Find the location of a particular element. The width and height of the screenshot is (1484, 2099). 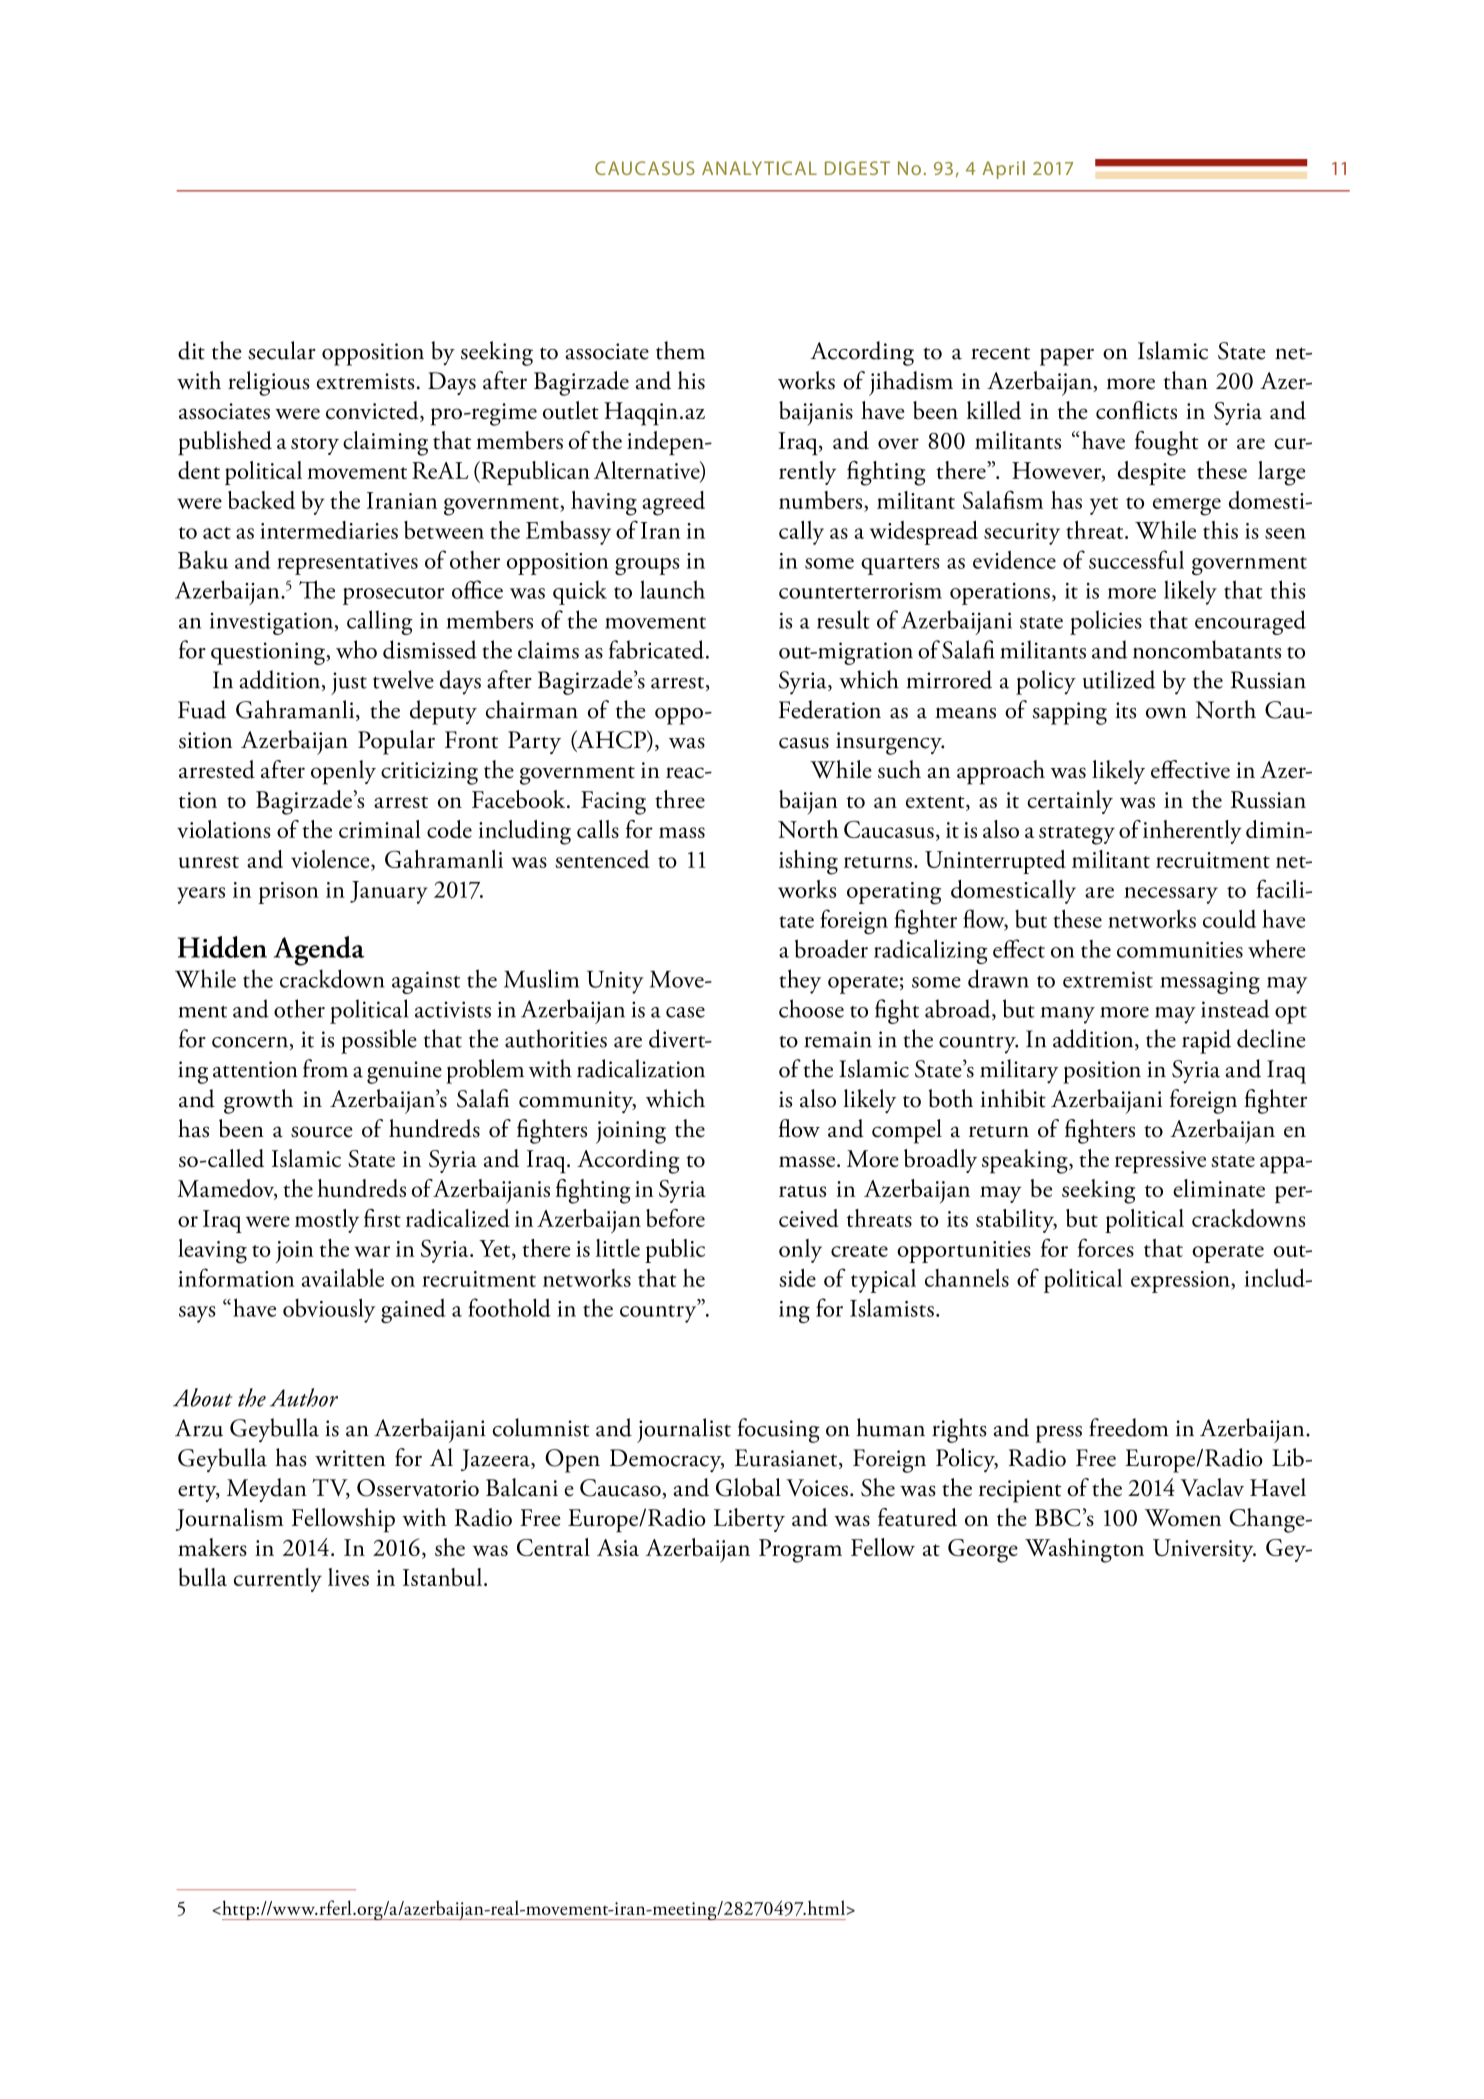

three is located at coordinates (680, 799).
